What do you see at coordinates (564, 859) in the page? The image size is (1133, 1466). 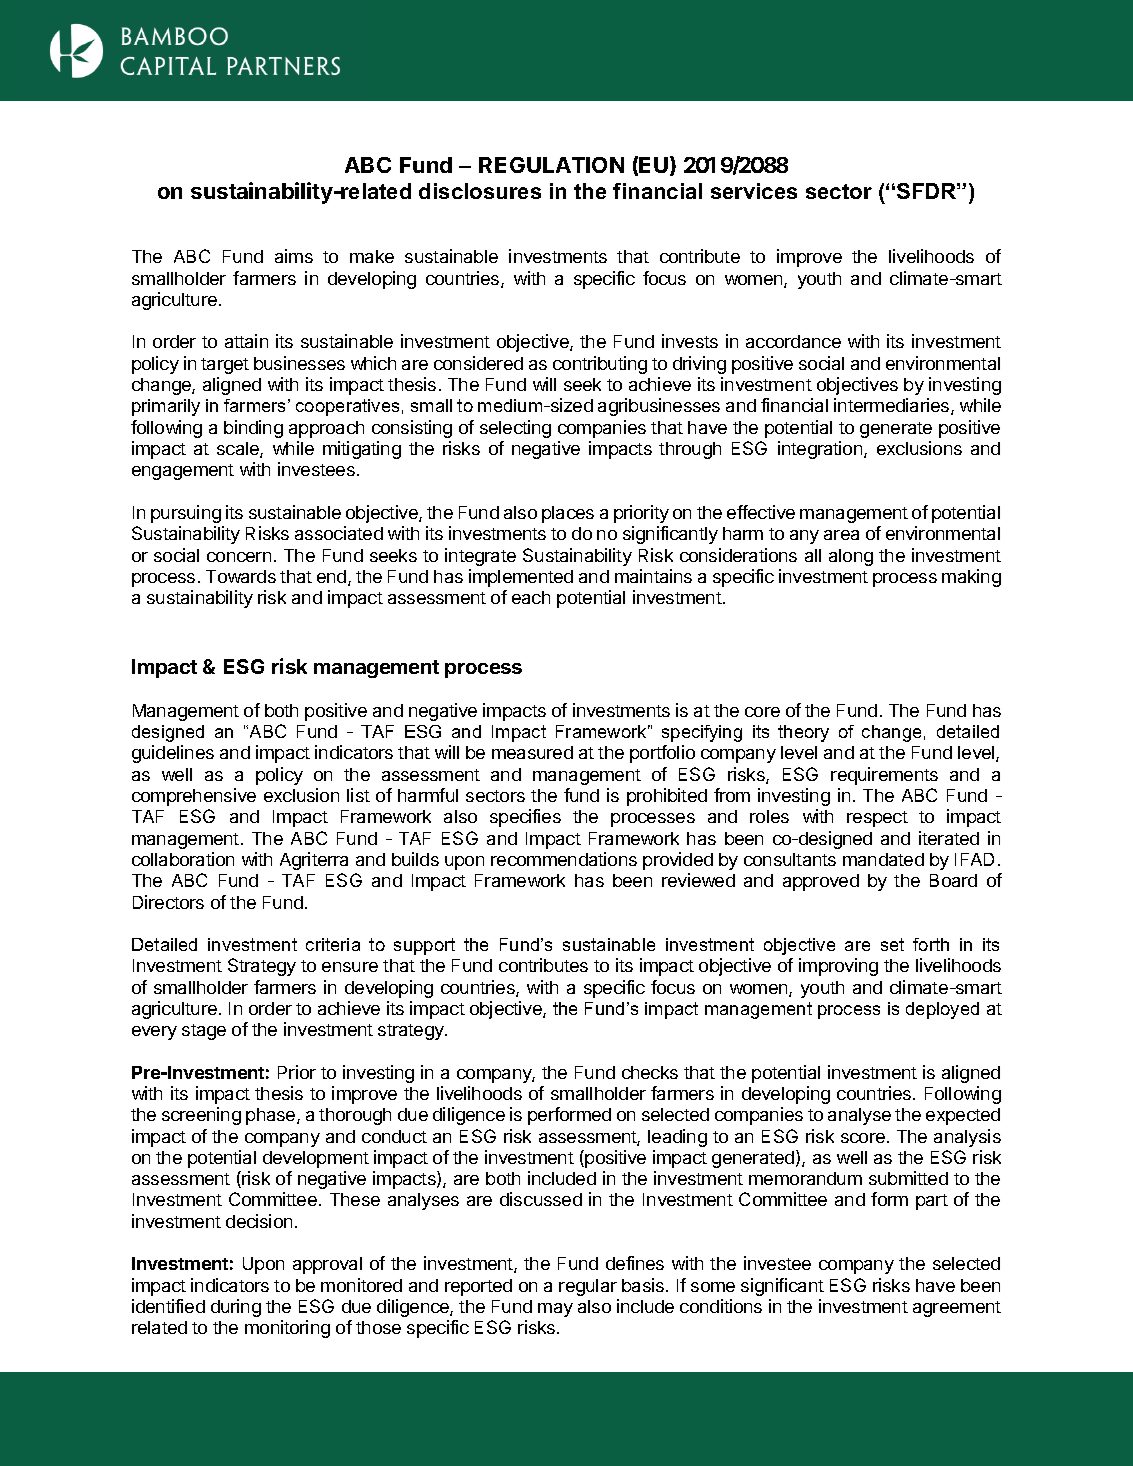 I see `recommendations` at bounding box center [564, 859].
